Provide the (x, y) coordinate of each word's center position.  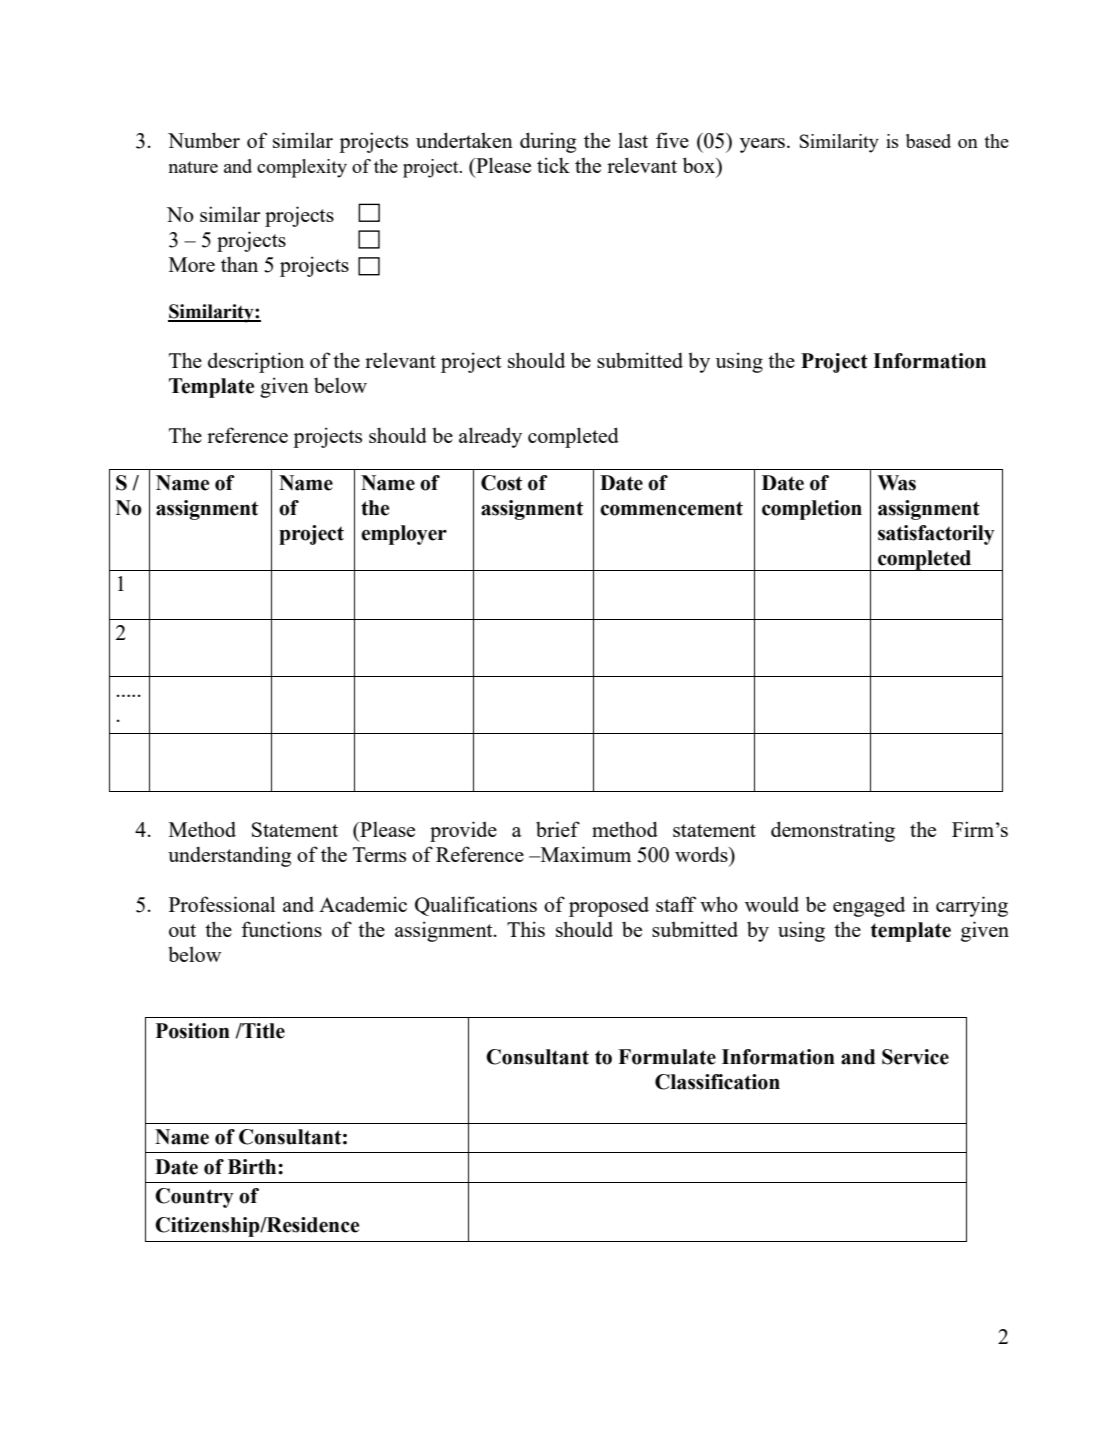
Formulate (667, 1057)
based (928, 141)
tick (553, 165)
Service (915, 1057)
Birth (253, 1167)
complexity (302, 168)
